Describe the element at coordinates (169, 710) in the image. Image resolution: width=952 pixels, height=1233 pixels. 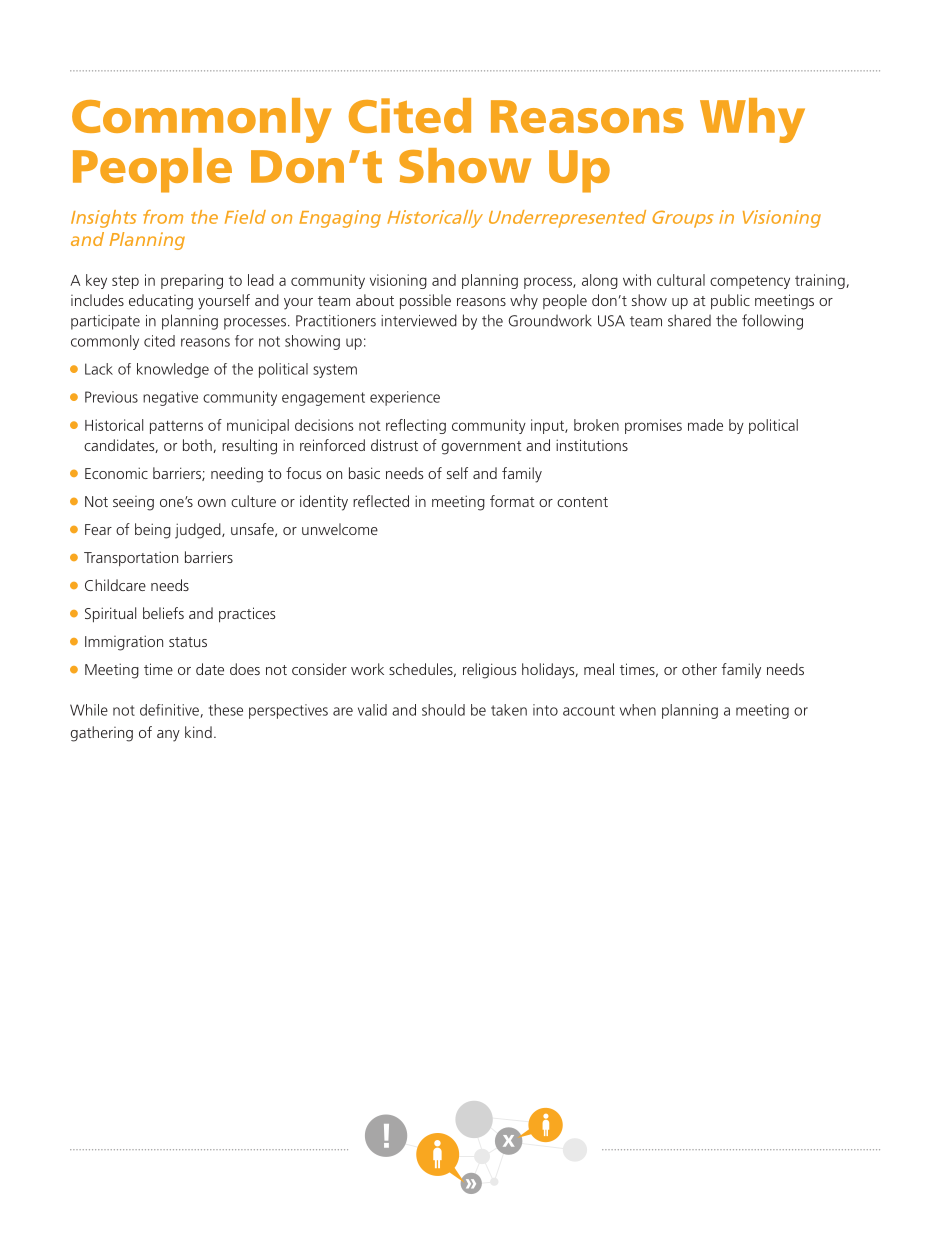
I see `definitive` at that location.
